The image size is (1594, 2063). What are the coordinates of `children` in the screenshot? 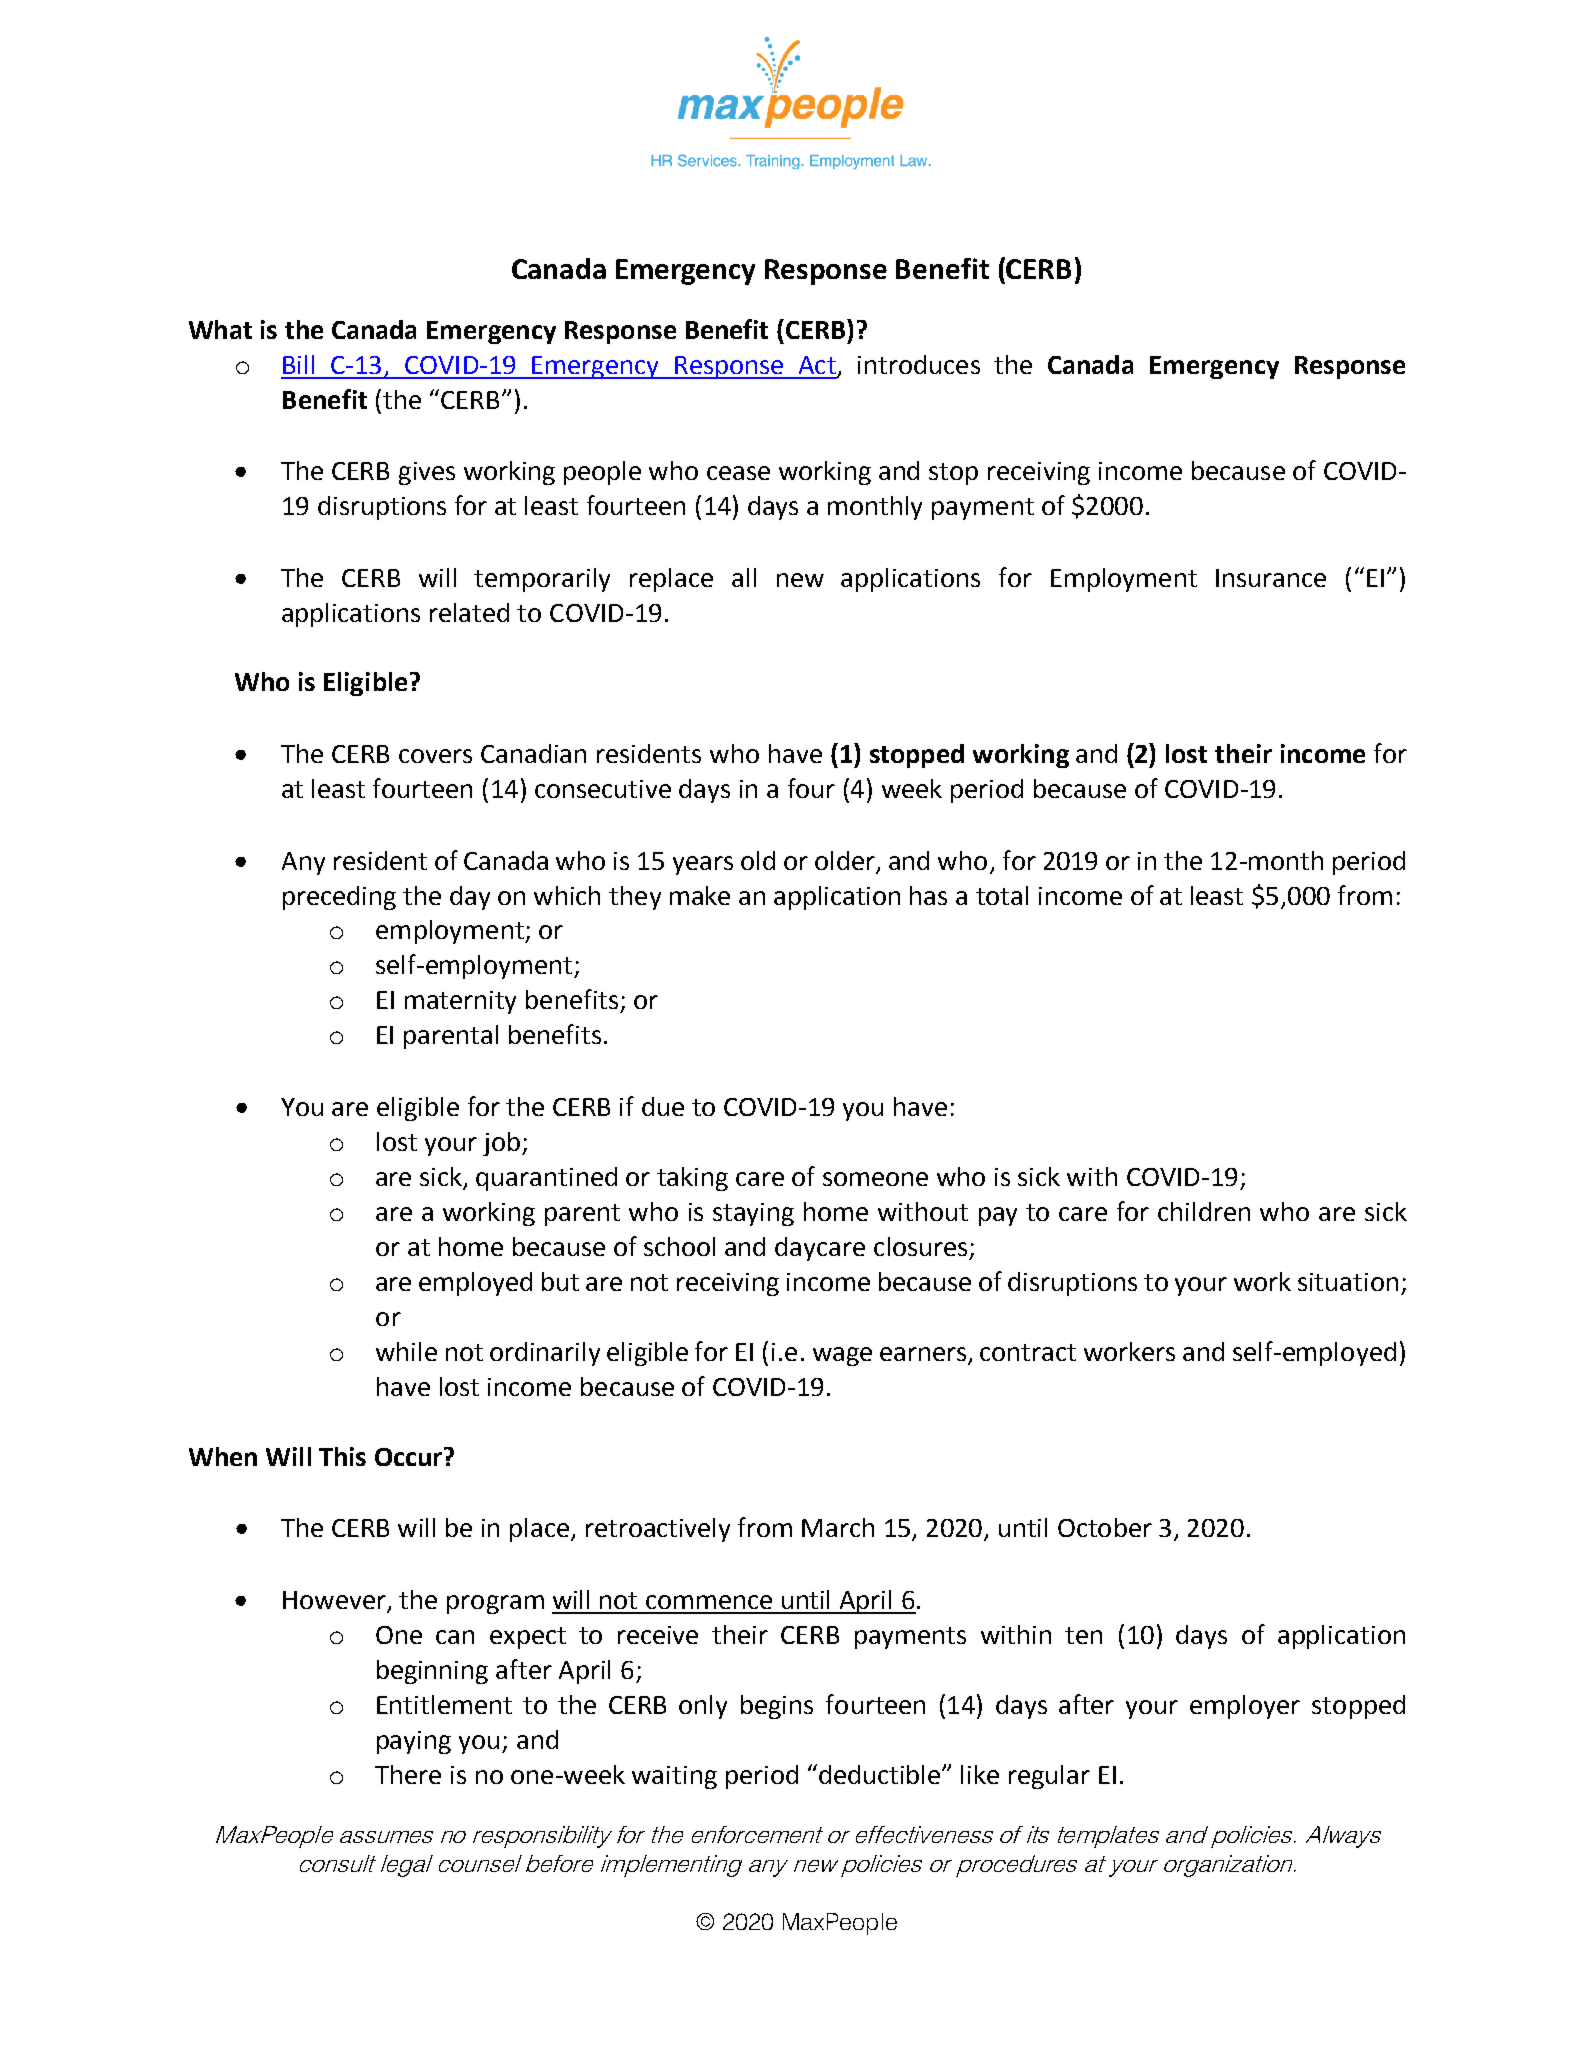 It's located at (1204, 1211).
